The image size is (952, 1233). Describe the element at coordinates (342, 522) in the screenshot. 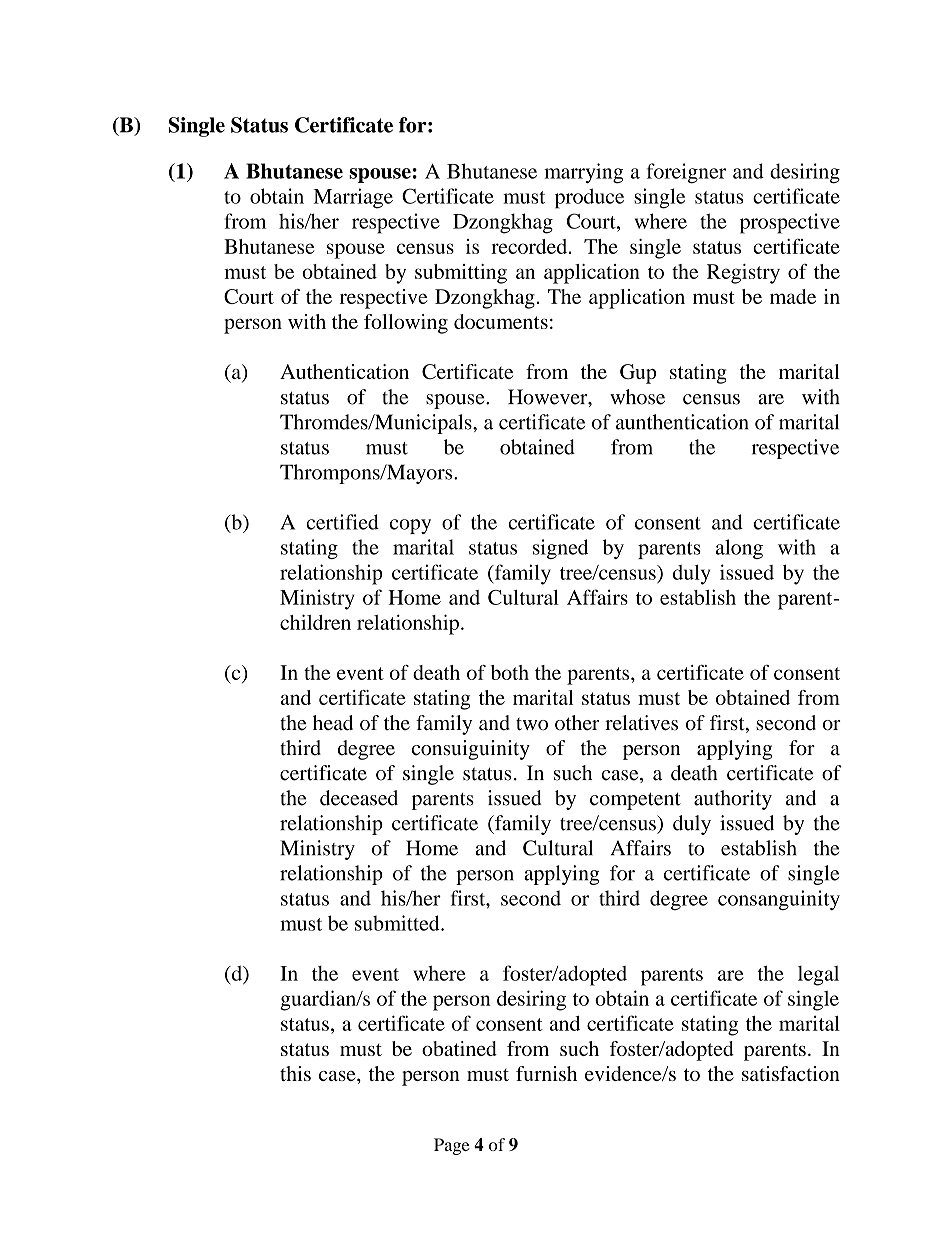

I see `certified` at that location.
